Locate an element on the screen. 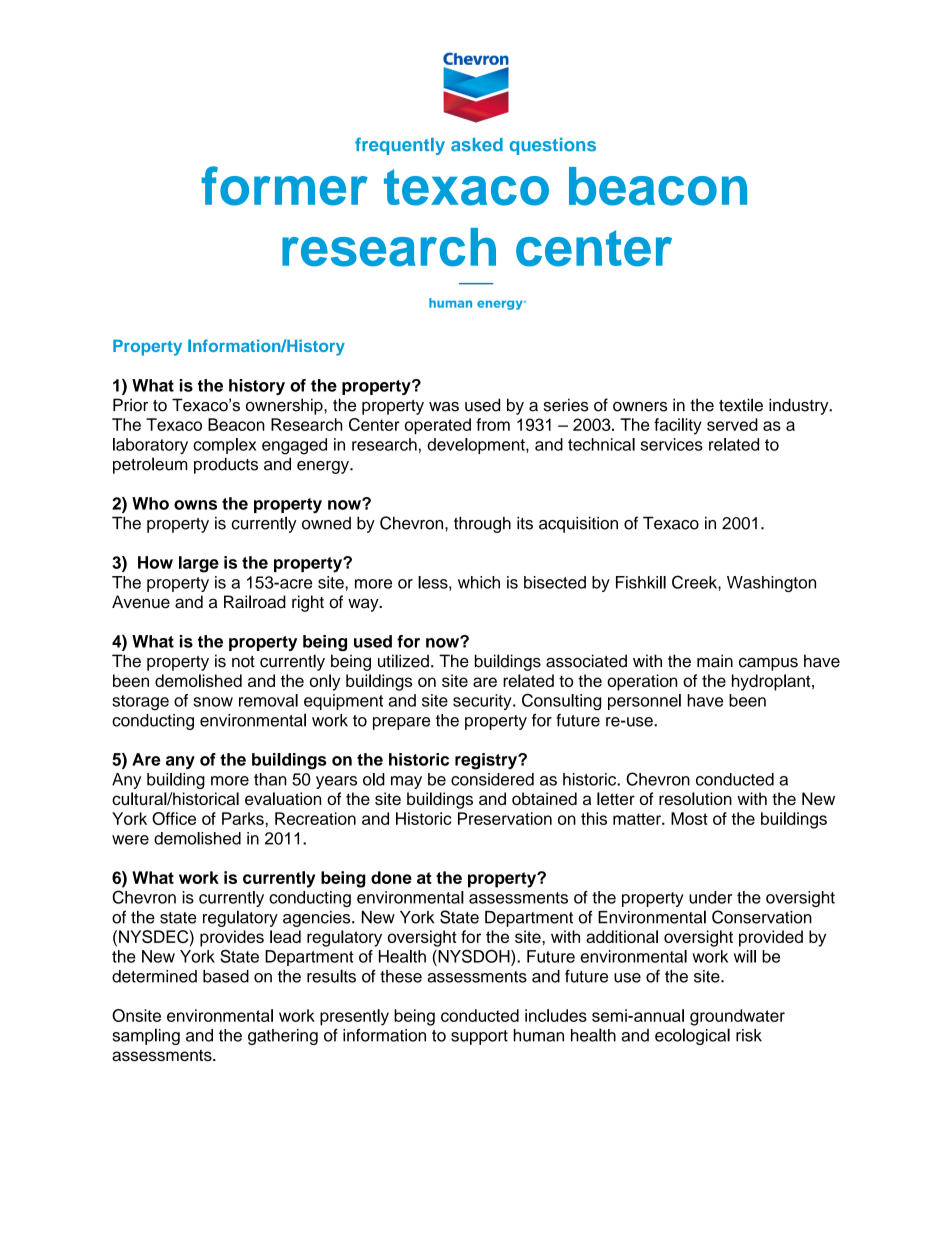 The height and width of the screenshot is (1233, 952). snow is located at coordinates (213, 702).
